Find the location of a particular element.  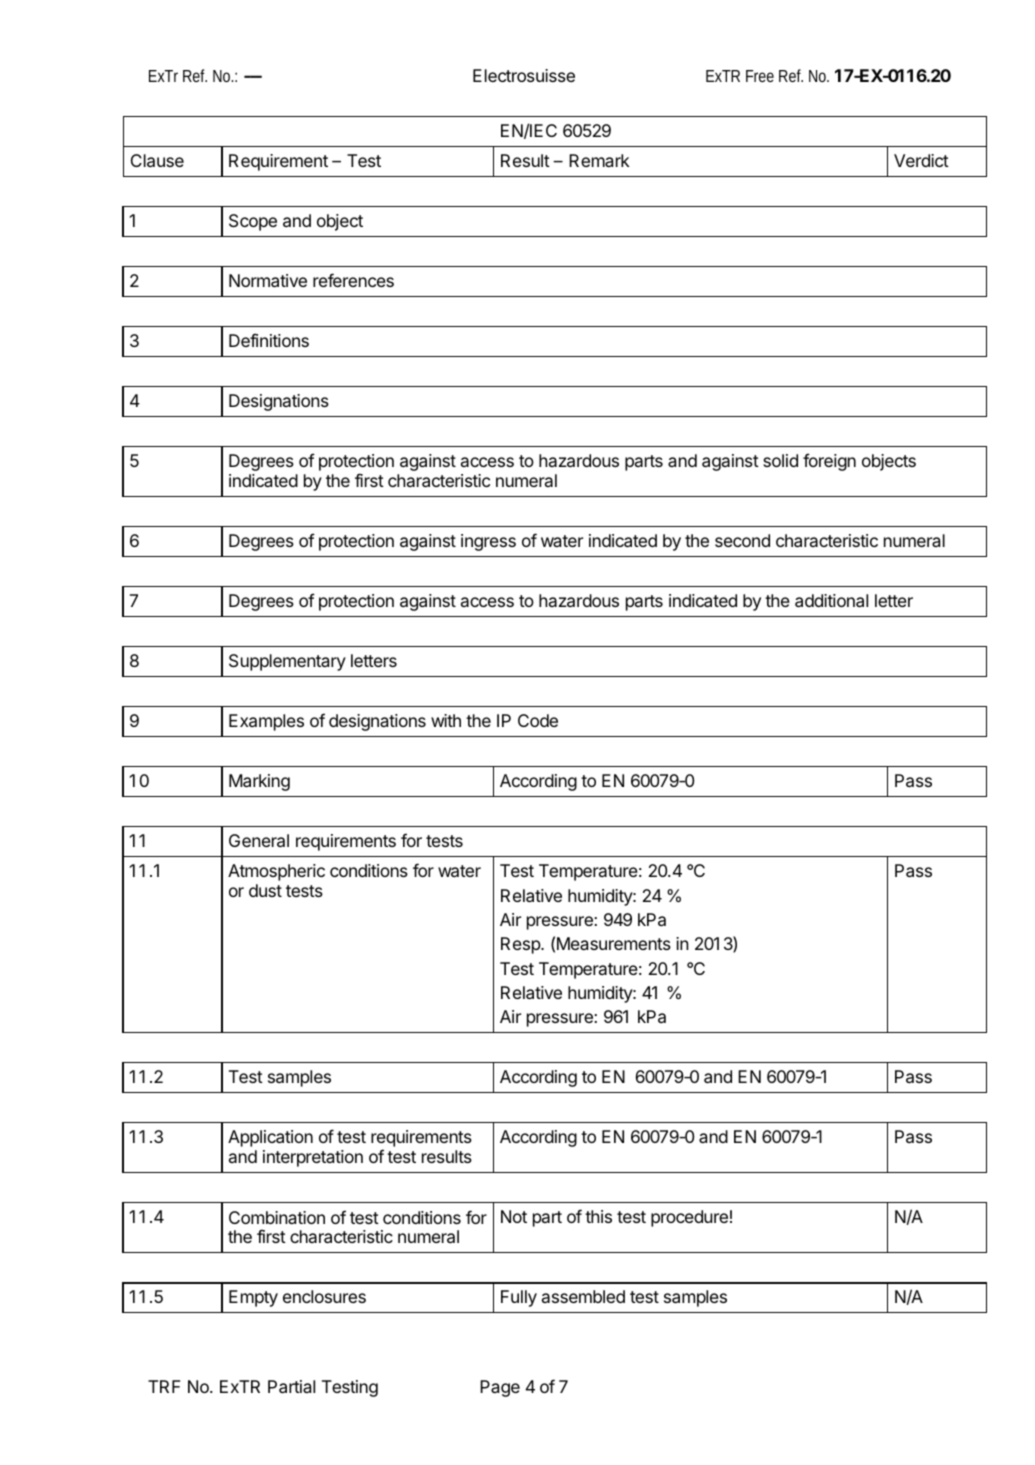

additional is located at coordinates (831, 600).
